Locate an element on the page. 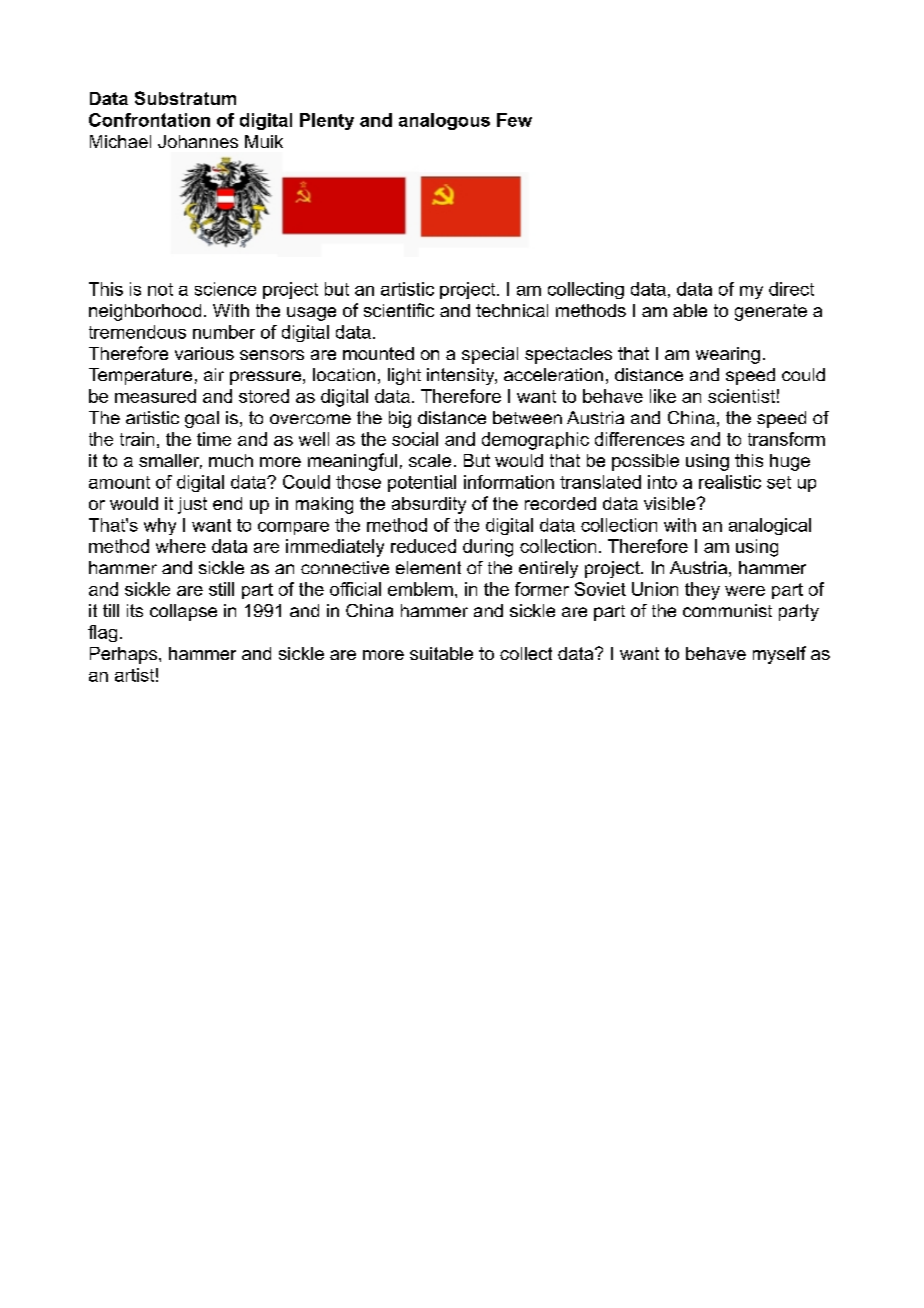  collapse is located at coordinates (183, 612).
